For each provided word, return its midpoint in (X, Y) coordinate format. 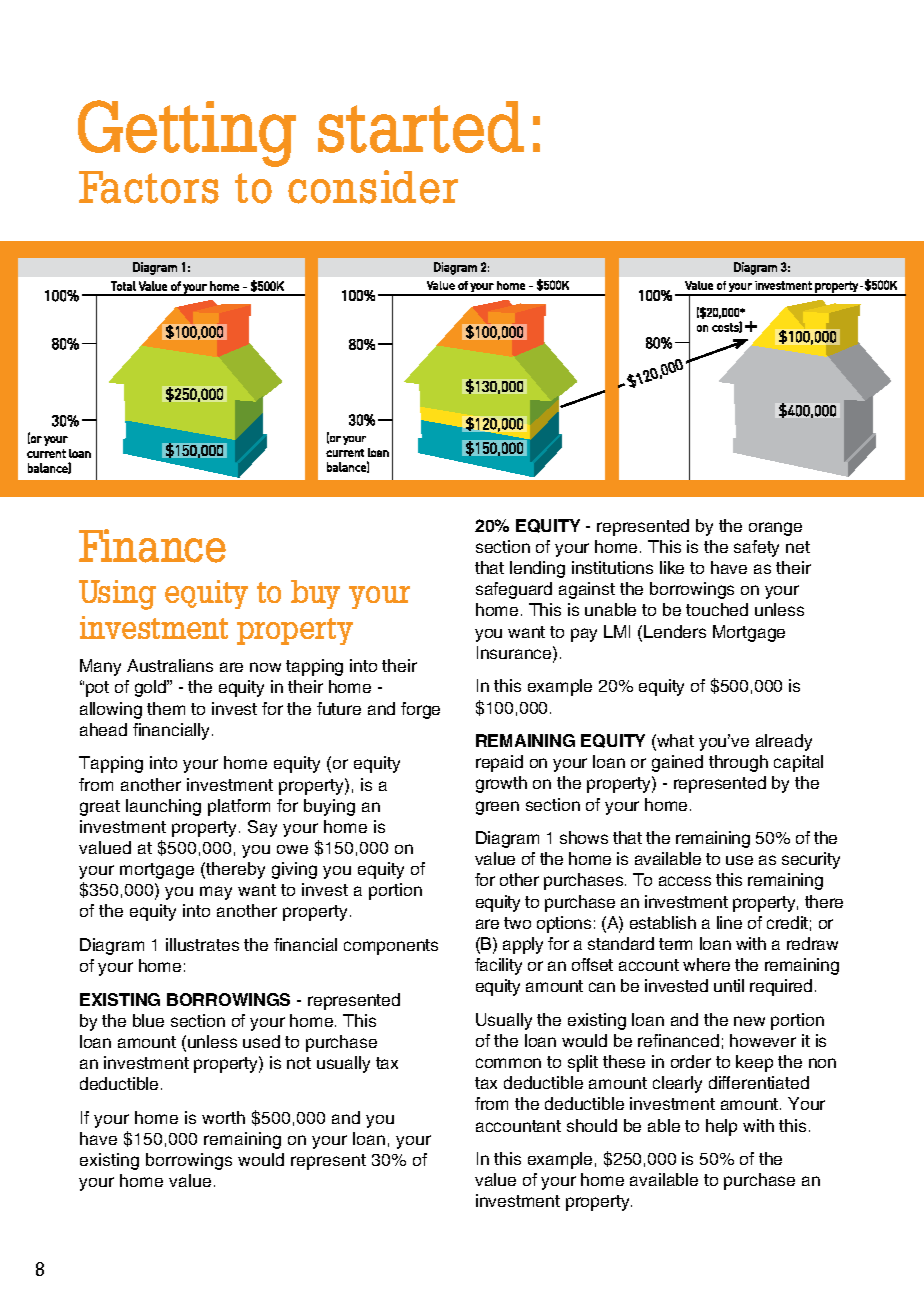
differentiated (759, 1082)
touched (717, 609)
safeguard (514, 590)
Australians (170, 665)
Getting (187, 133)
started (421, 127)
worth (223, 1117)
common (508, 1063)
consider (373, 187)
